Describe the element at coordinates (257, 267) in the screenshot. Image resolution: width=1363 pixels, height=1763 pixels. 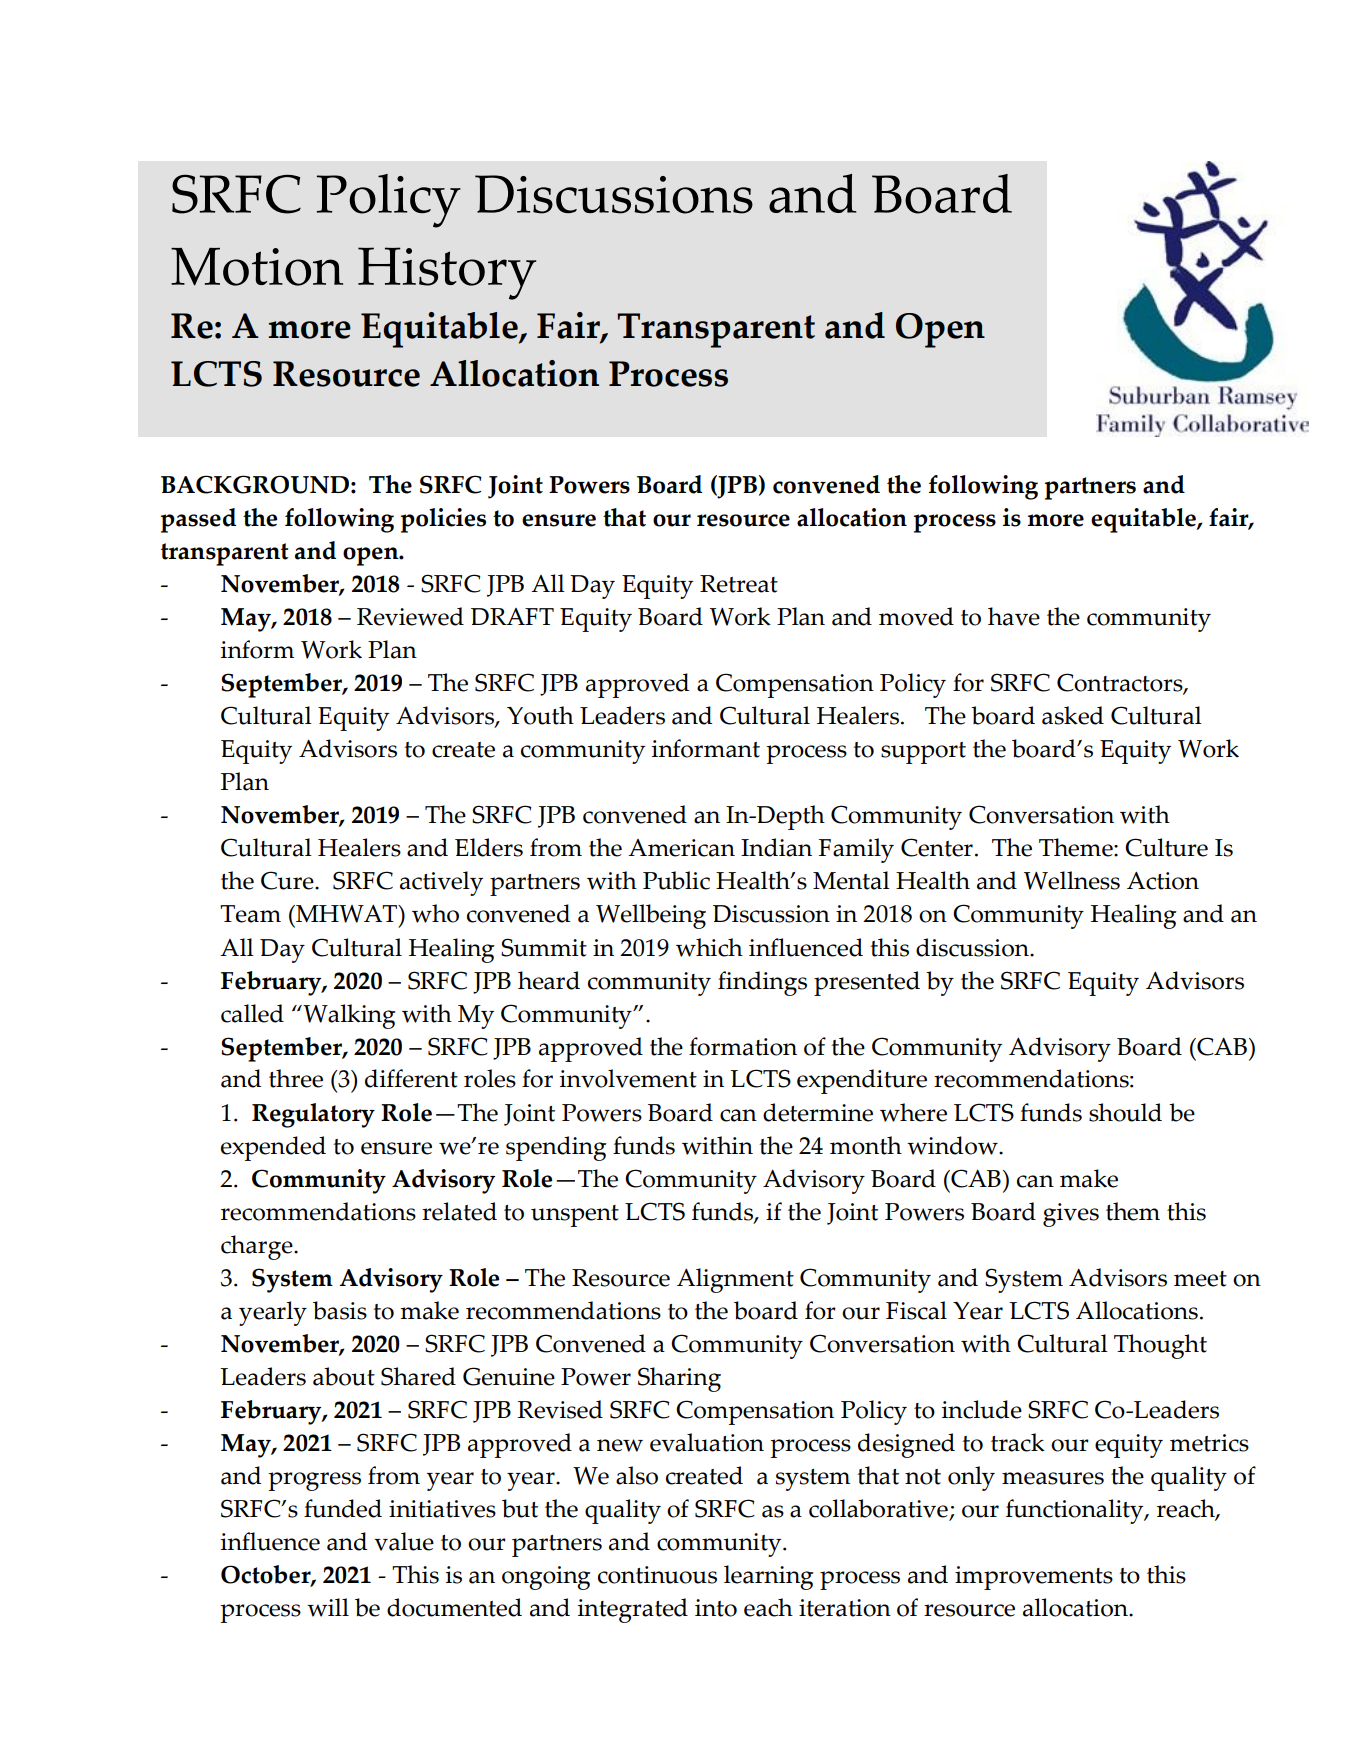
I see `Motion` at that location.
